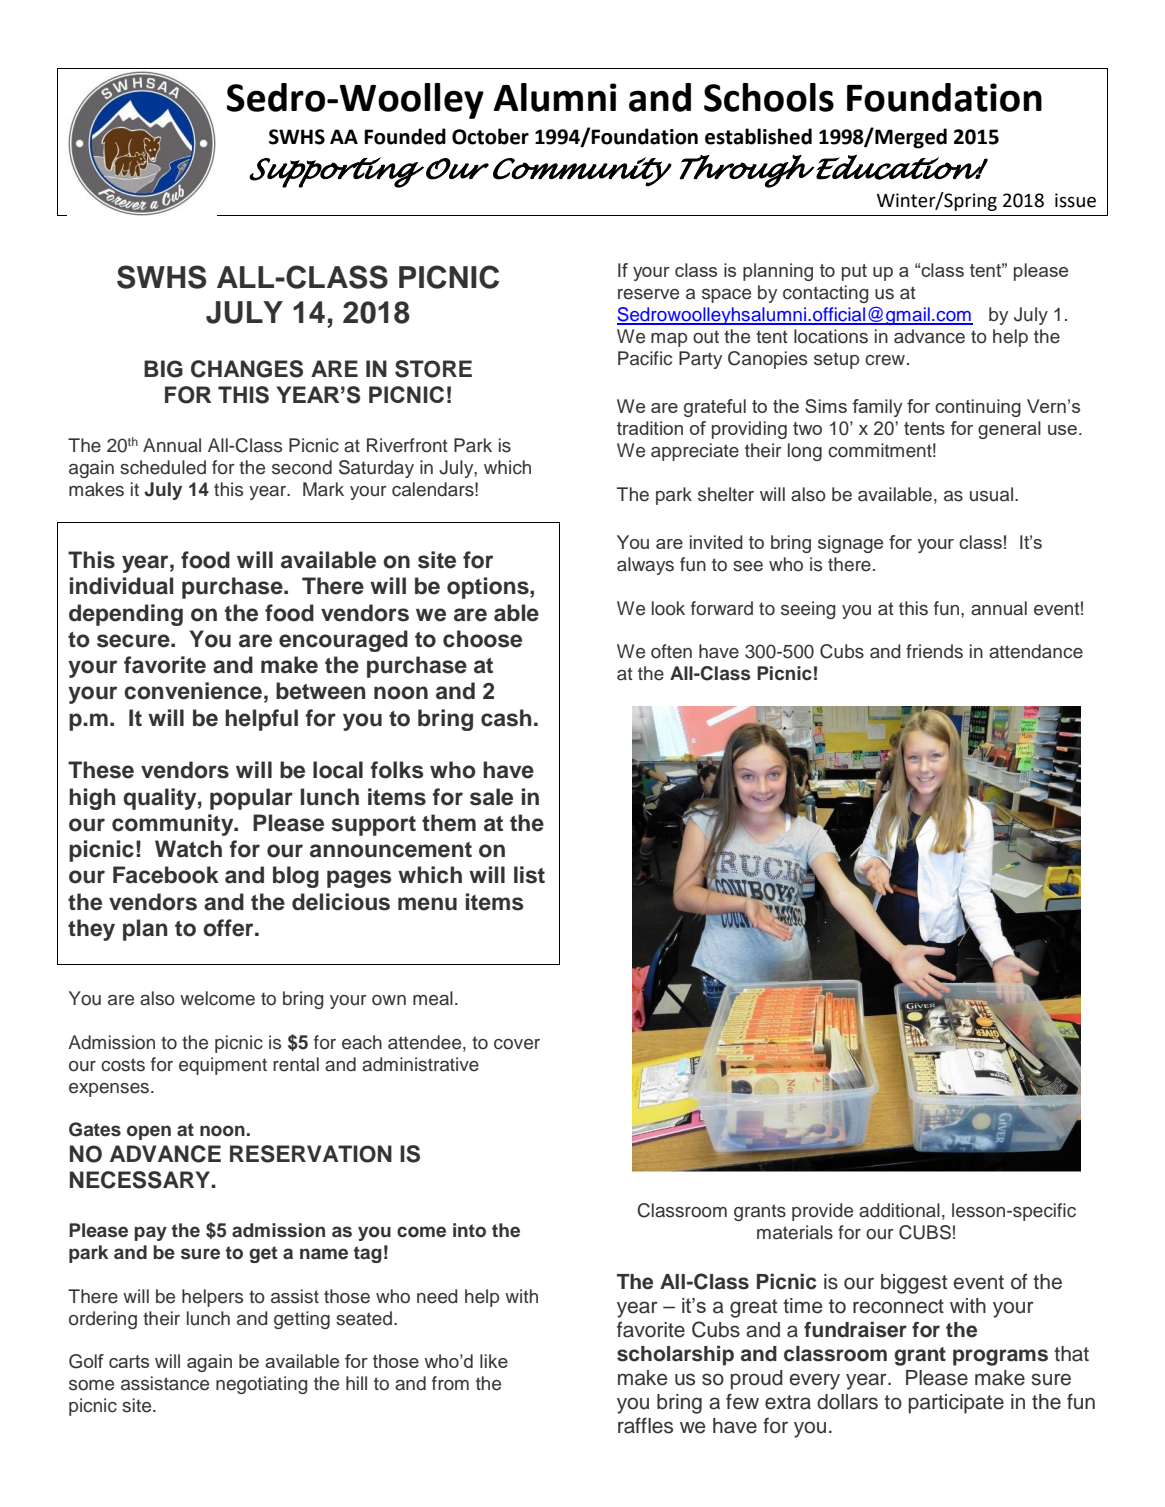 Image resolution: width=1165 pixels, height=1507 pixels. What do you see at coordinates (1009, 430) in the screenshot?
I see `general` at bounding box center [1009, 430].
